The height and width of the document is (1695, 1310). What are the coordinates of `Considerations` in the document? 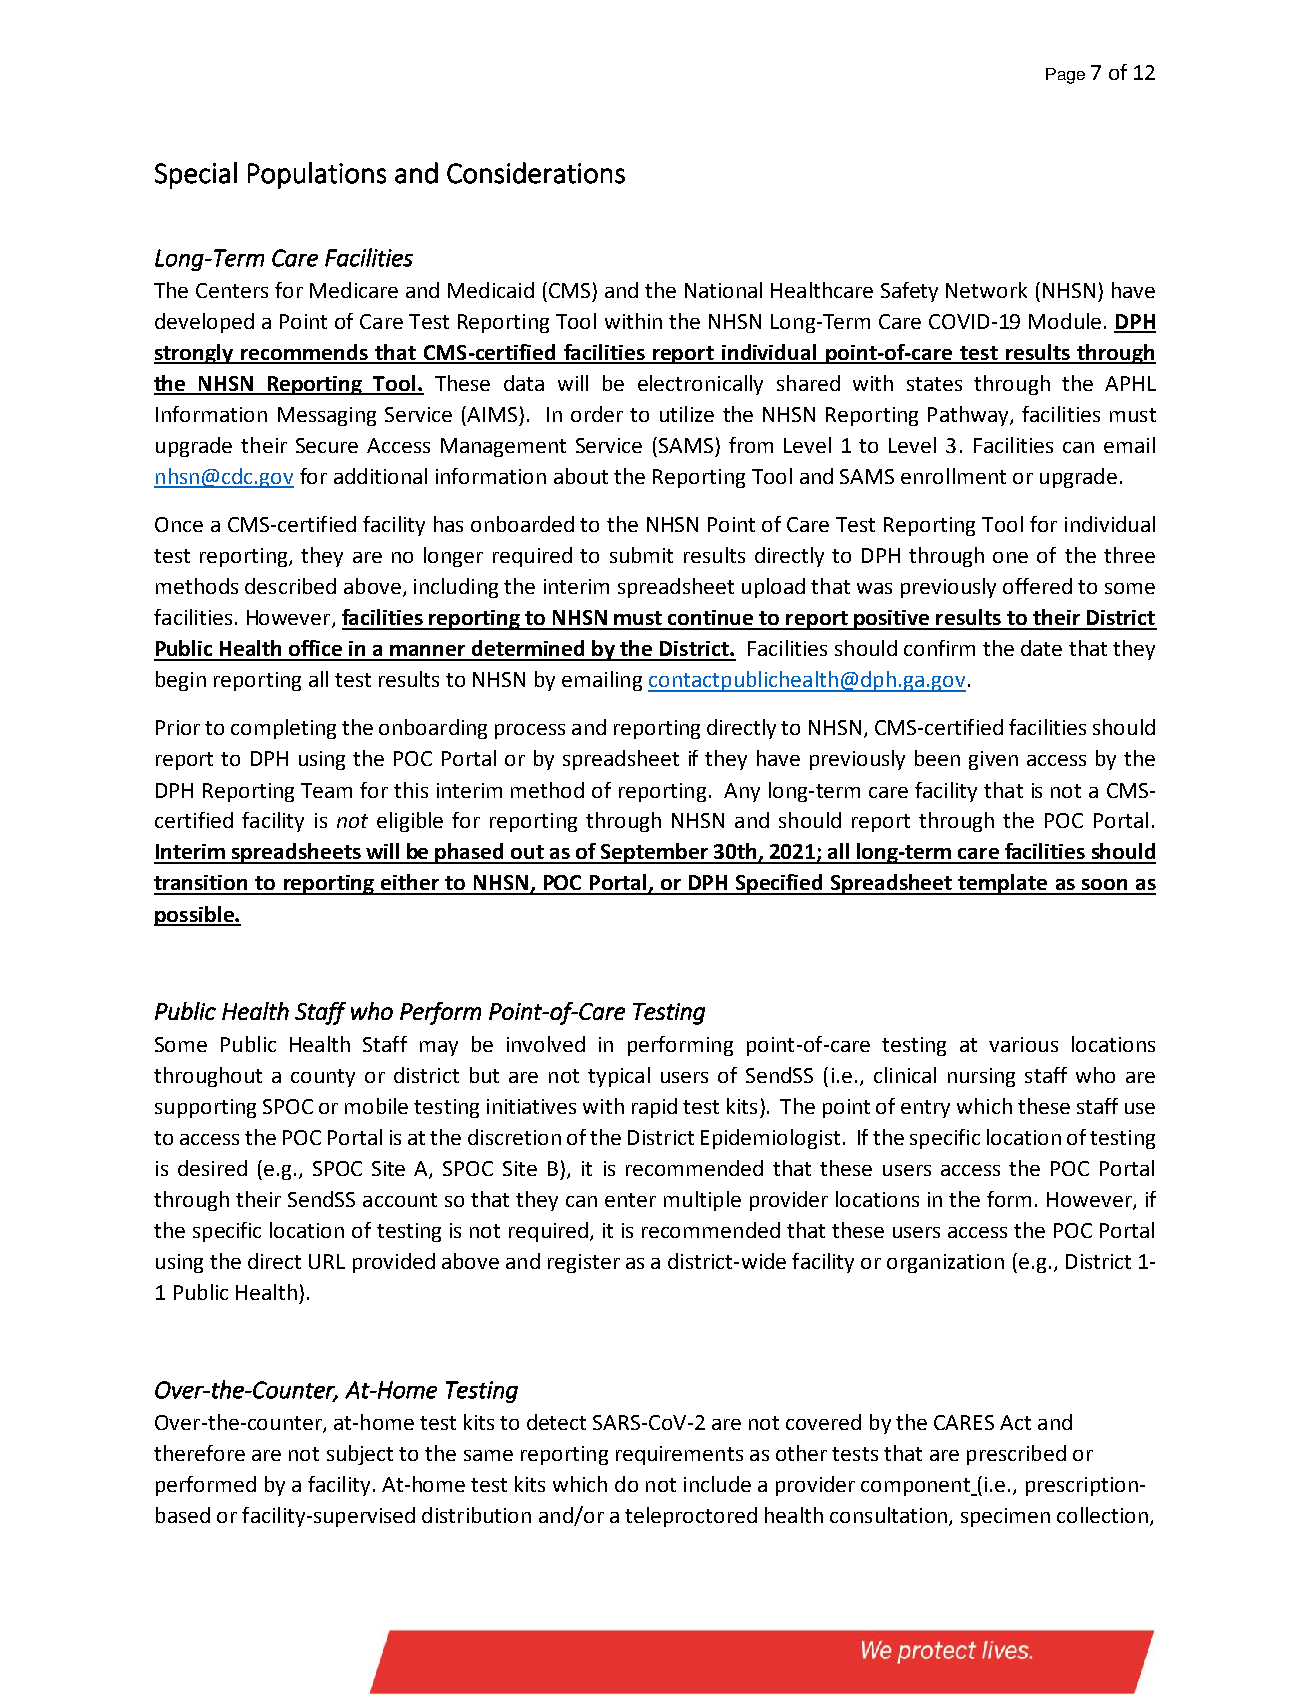 It's located at (536, 173).
